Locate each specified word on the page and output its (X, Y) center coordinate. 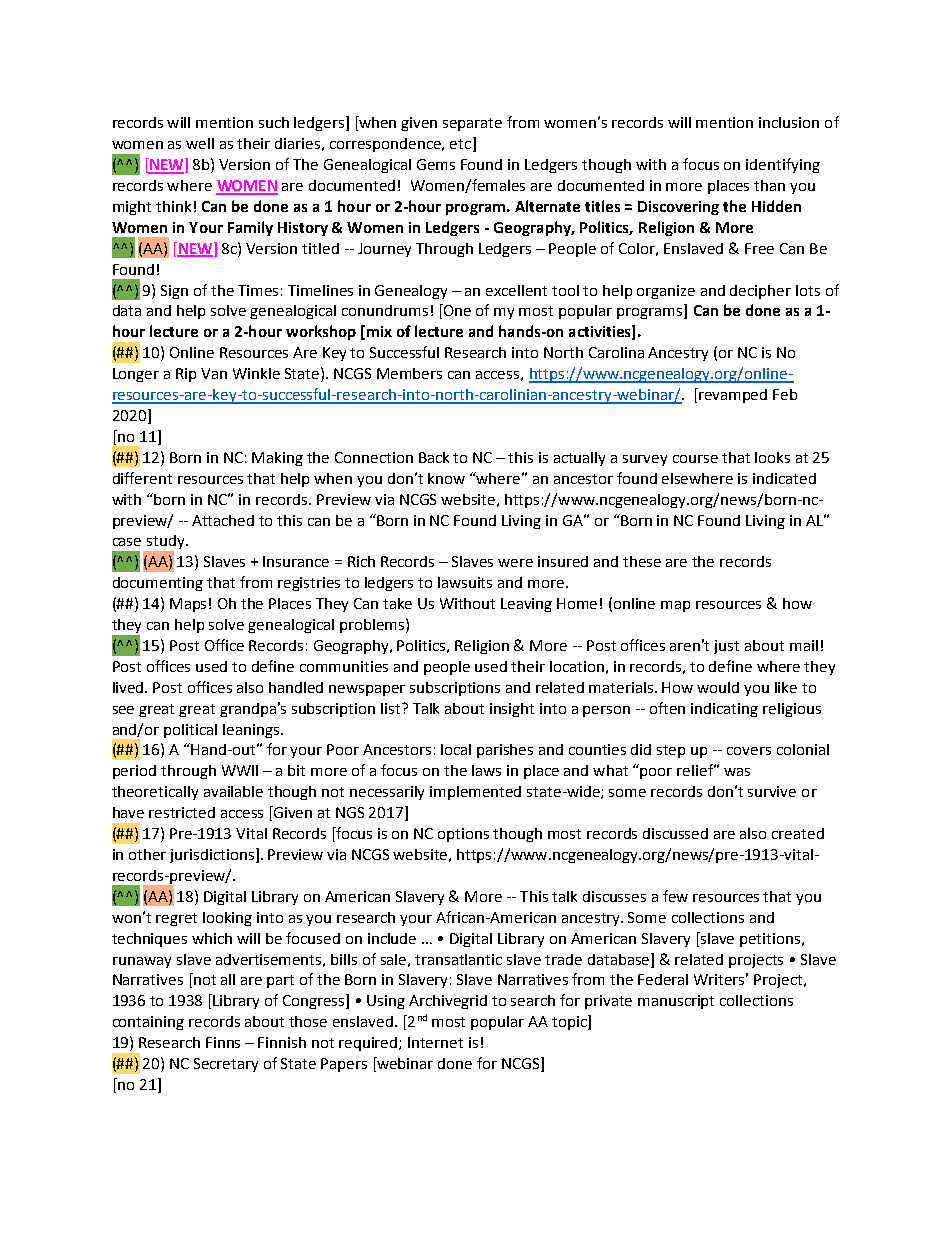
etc (462, 144)
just (726, 647)
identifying (783, 165)
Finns (223, 1042)
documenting (158, 584)
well (200, 143)
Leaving (526, 605)
